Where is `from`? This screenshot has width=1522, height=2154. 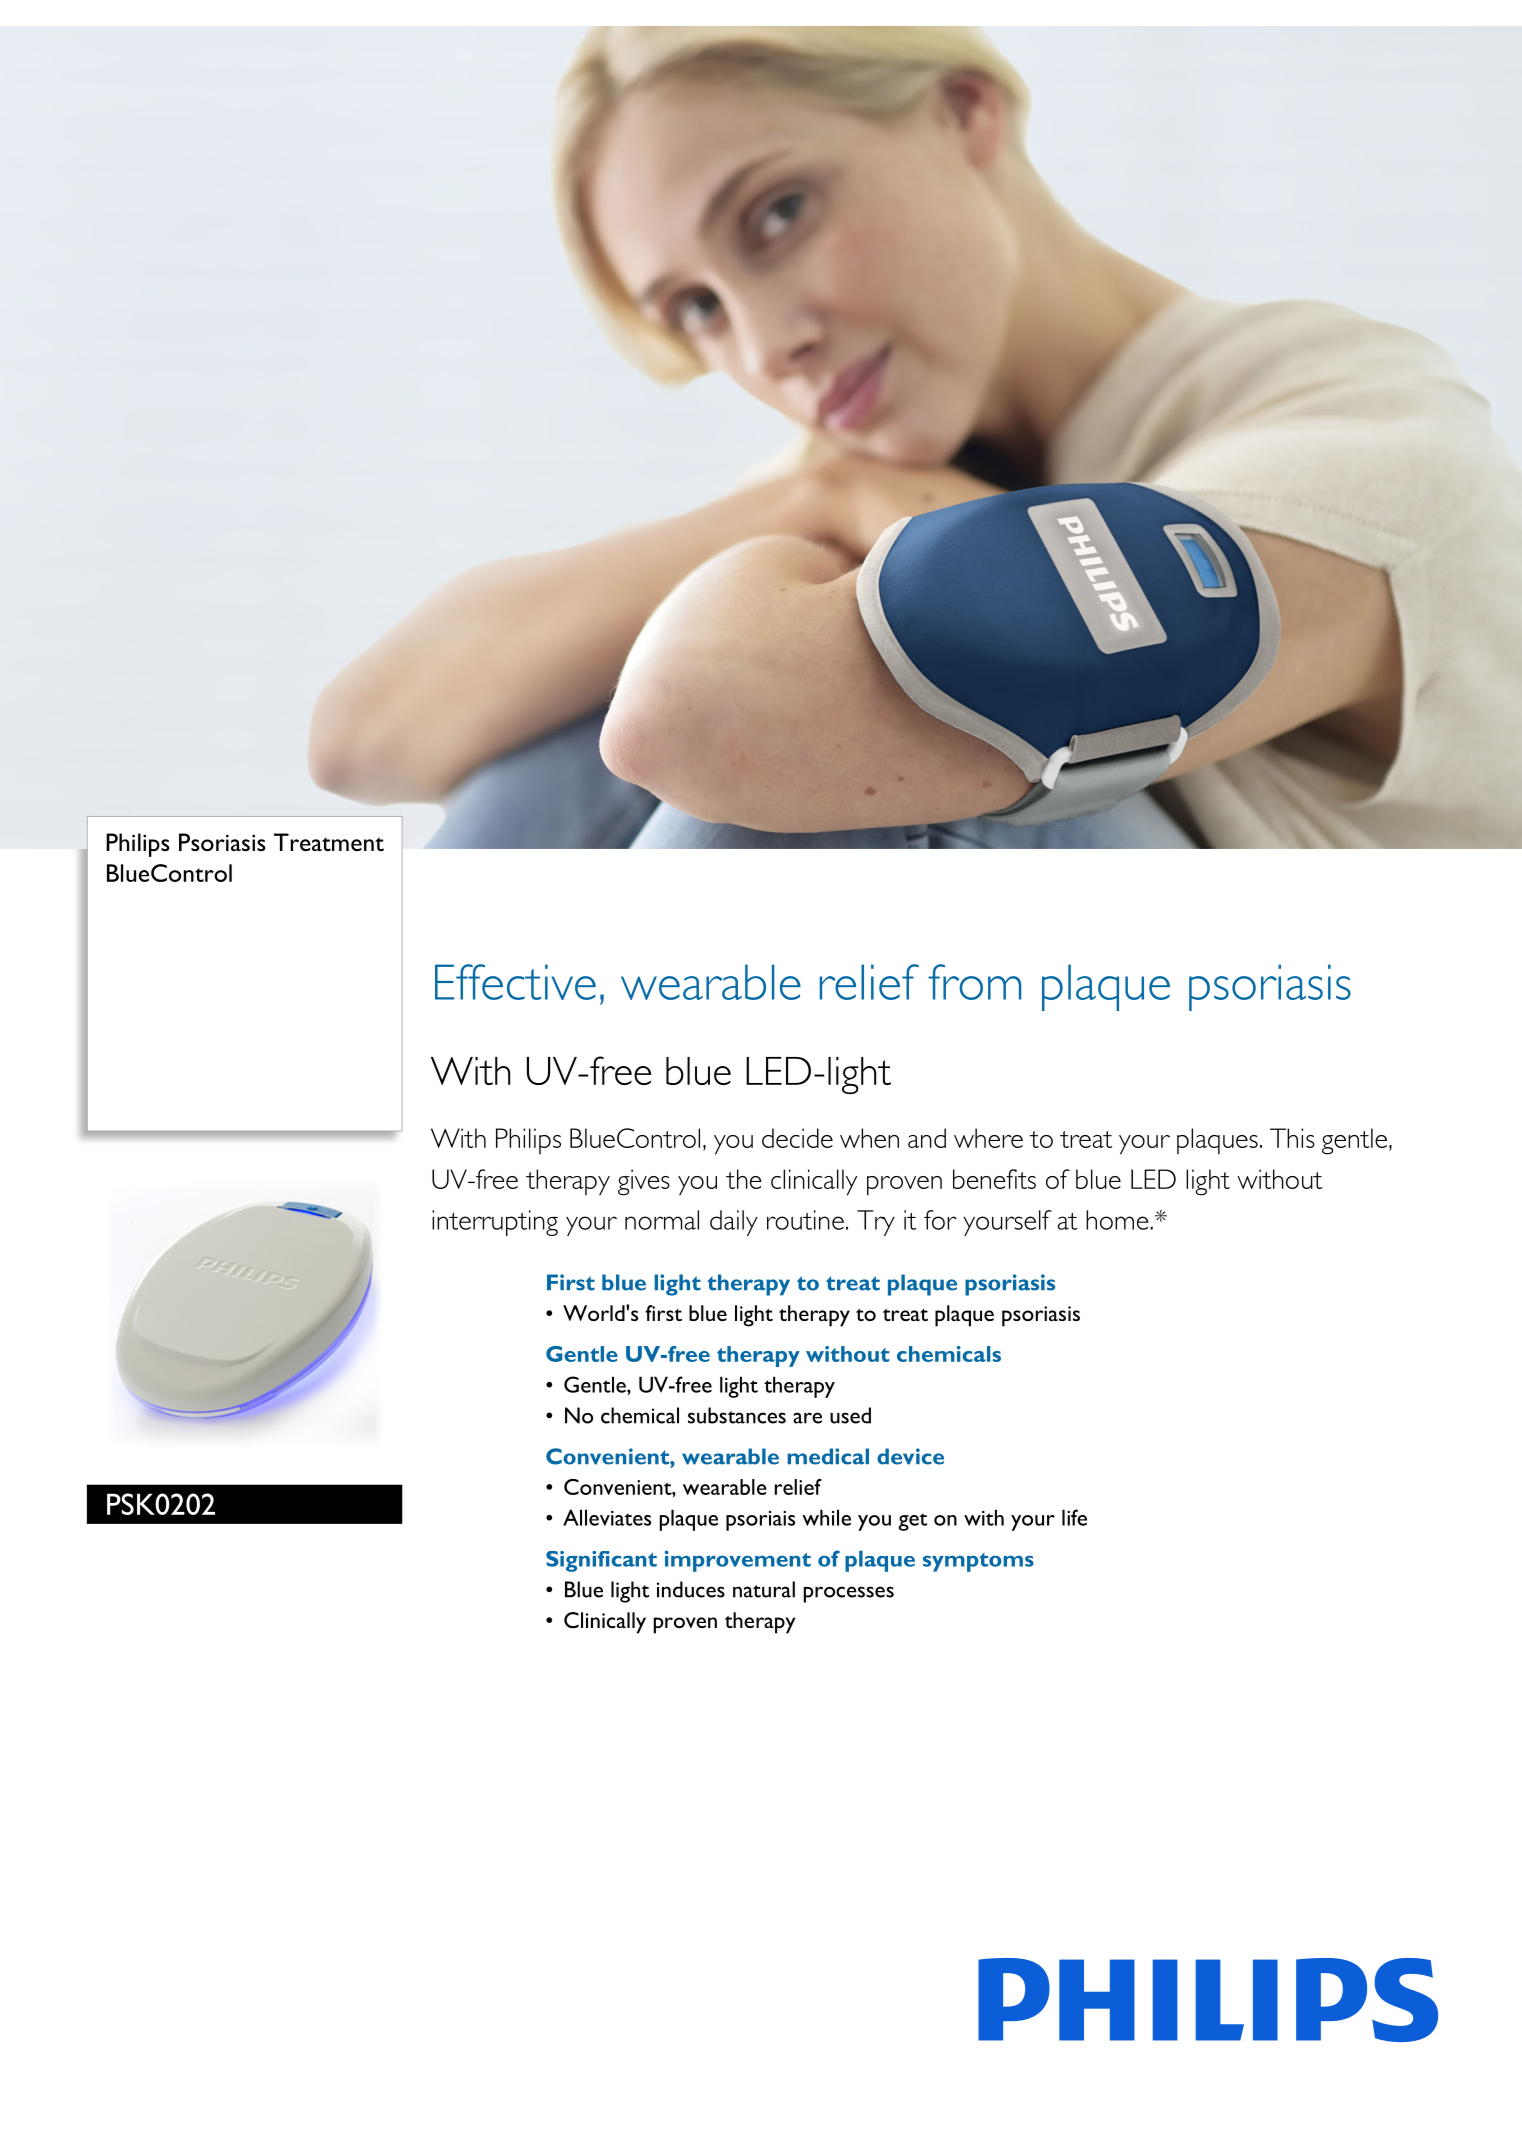
from is located at coordinates (974, 982).
